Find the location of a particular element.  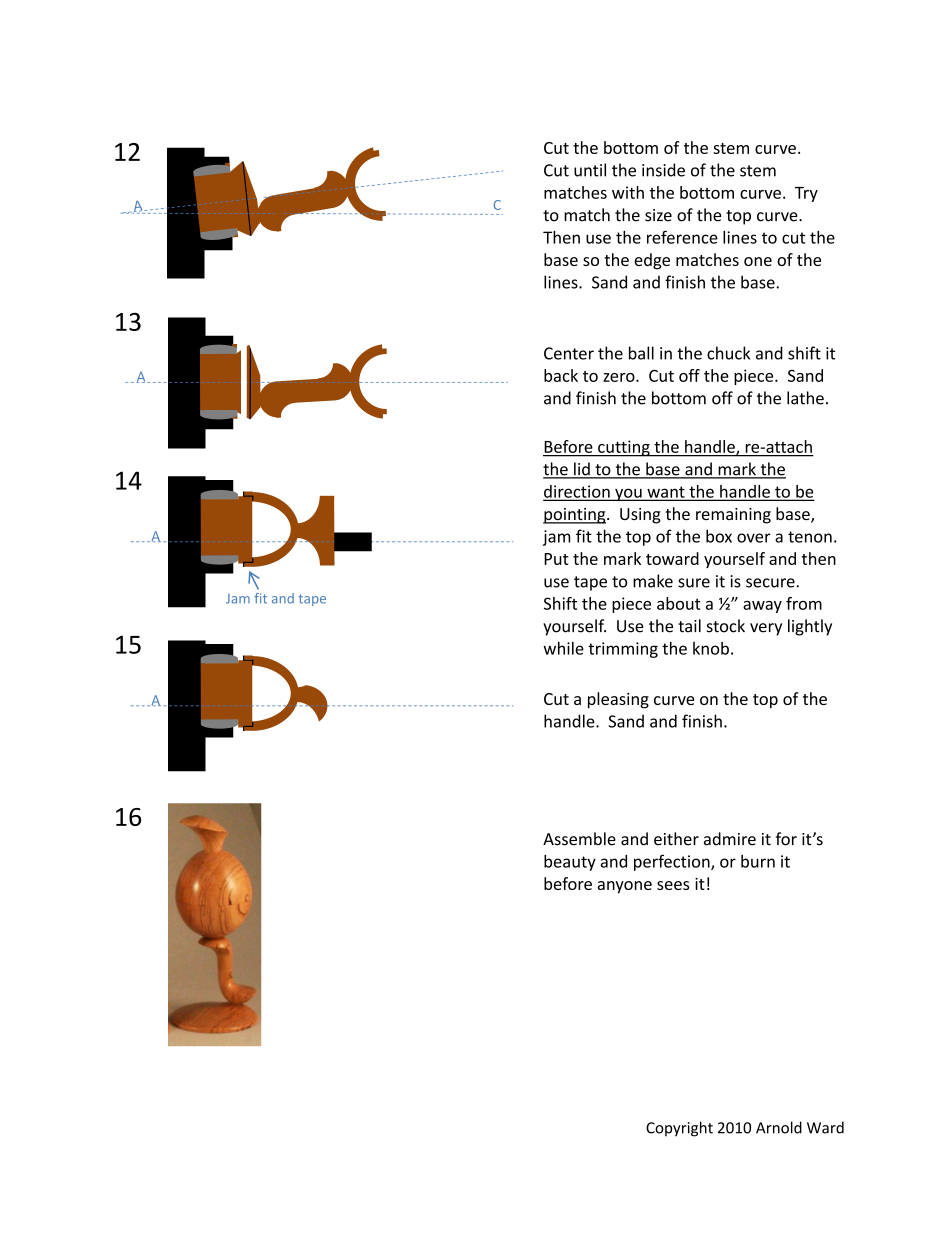

Copyright is located at coordinates (679, 1129).
